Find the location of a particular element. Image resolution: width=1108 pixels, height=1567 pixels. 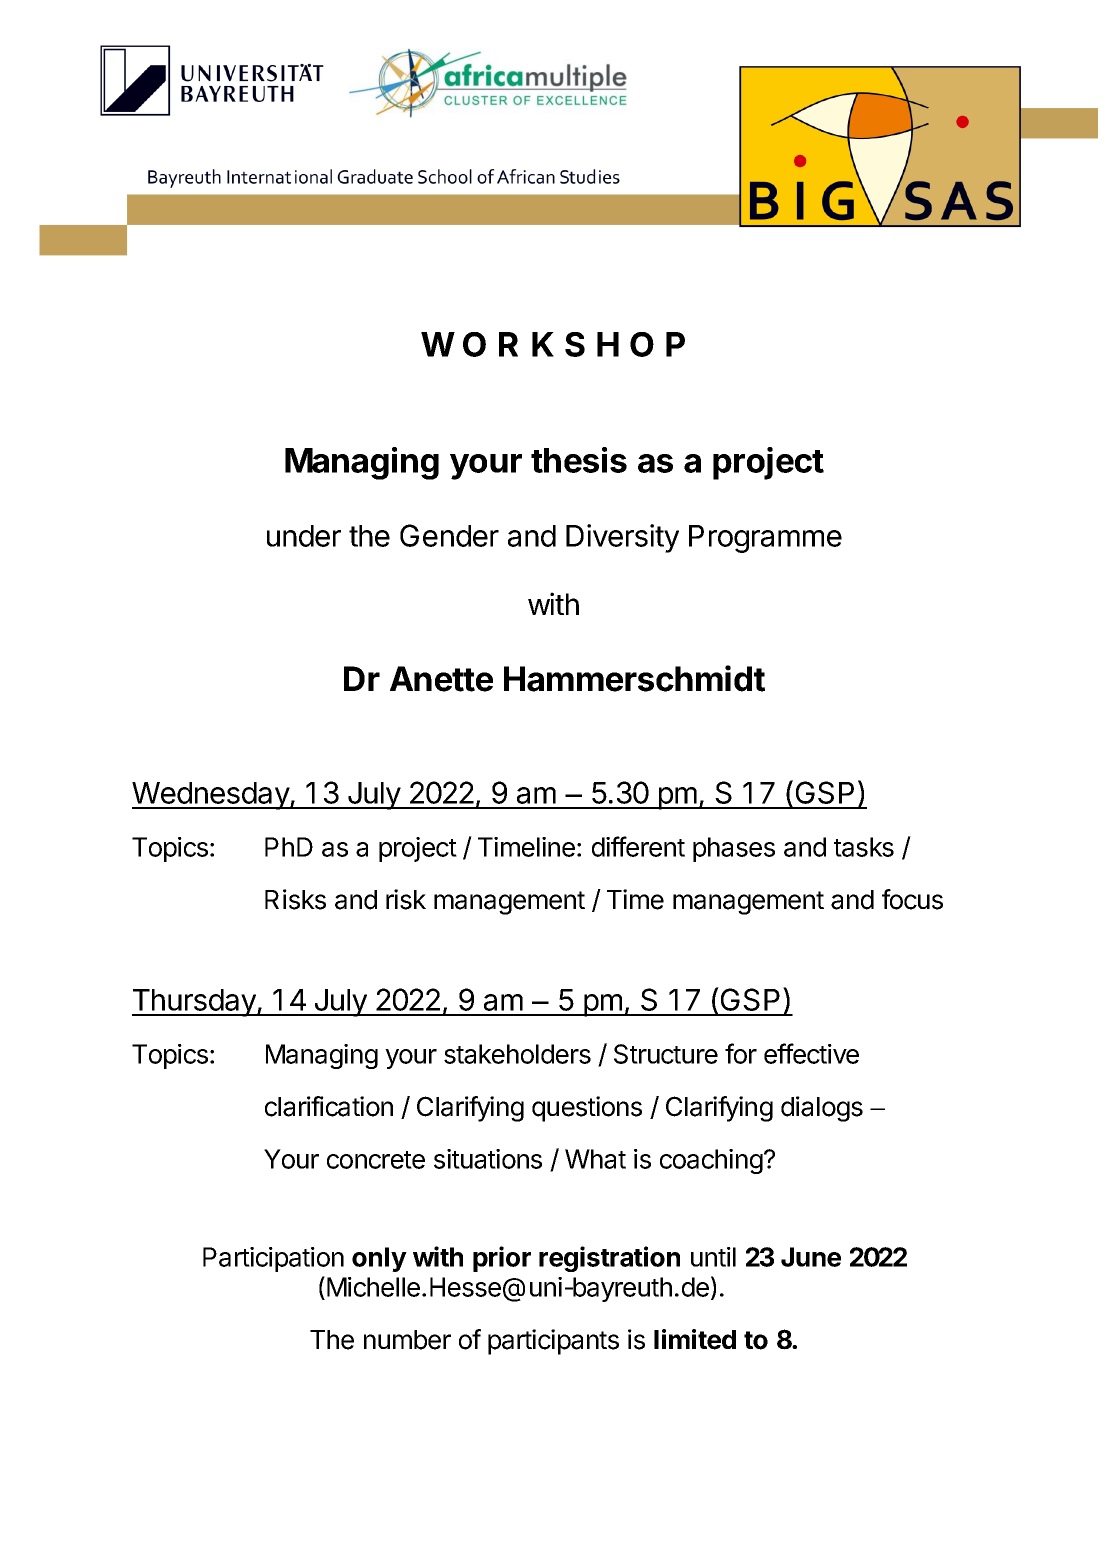

Wednesday is located at coordinates (211, 796).
